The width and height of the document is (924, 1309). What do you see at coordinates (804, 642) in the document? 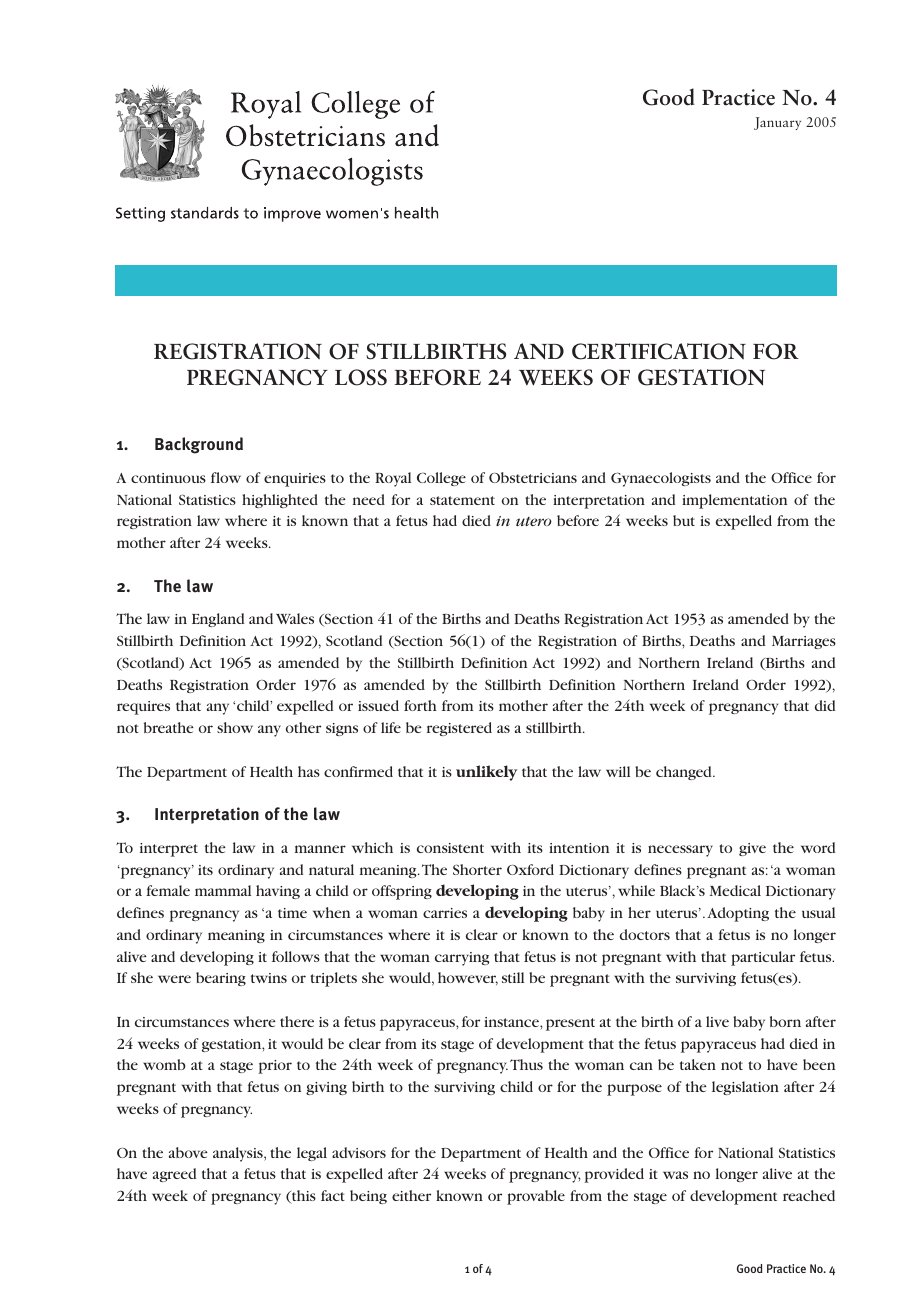
I see `Marriages` at bounding box center [804, 642].
